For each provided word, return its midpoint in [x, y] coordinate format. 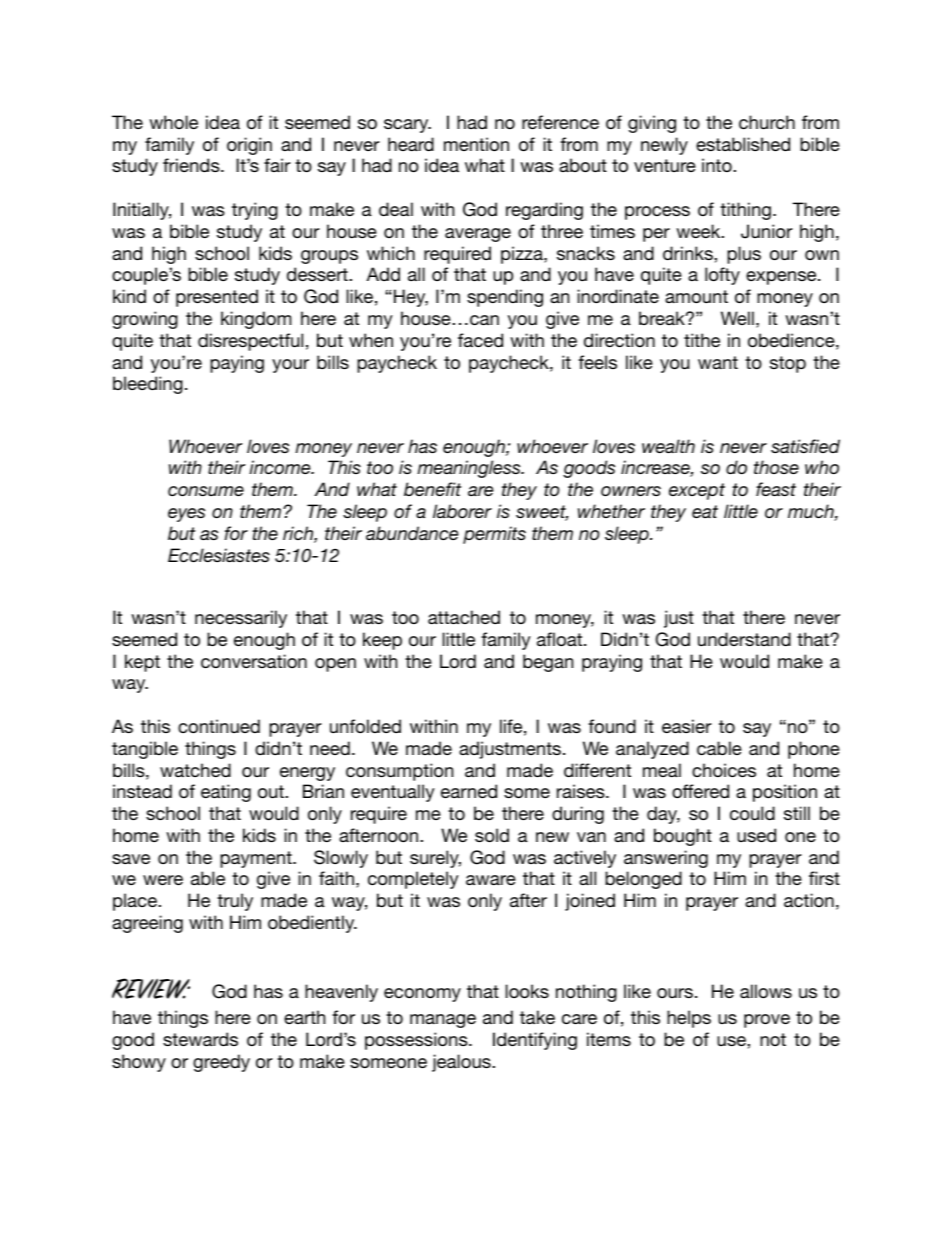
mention [476, 144]
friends [192, 165]
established [743, 144]
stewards [200, 1039]
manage [443, 1021]
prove [767, 1021]
